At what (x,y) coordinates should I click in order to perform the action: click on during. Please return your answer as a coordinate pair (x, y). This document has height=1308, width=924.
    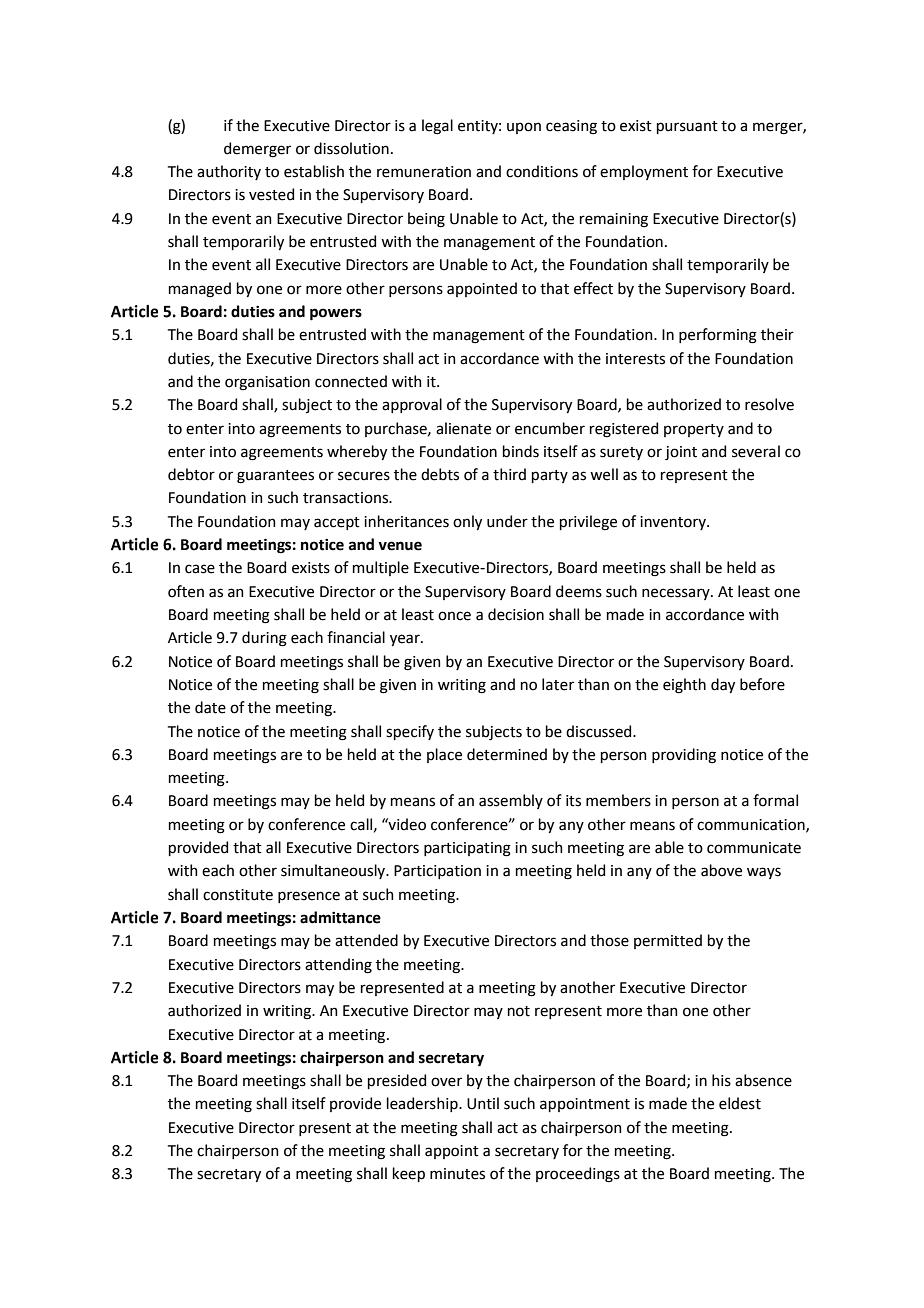
    Looking at the image, I should click on (264, 639).
